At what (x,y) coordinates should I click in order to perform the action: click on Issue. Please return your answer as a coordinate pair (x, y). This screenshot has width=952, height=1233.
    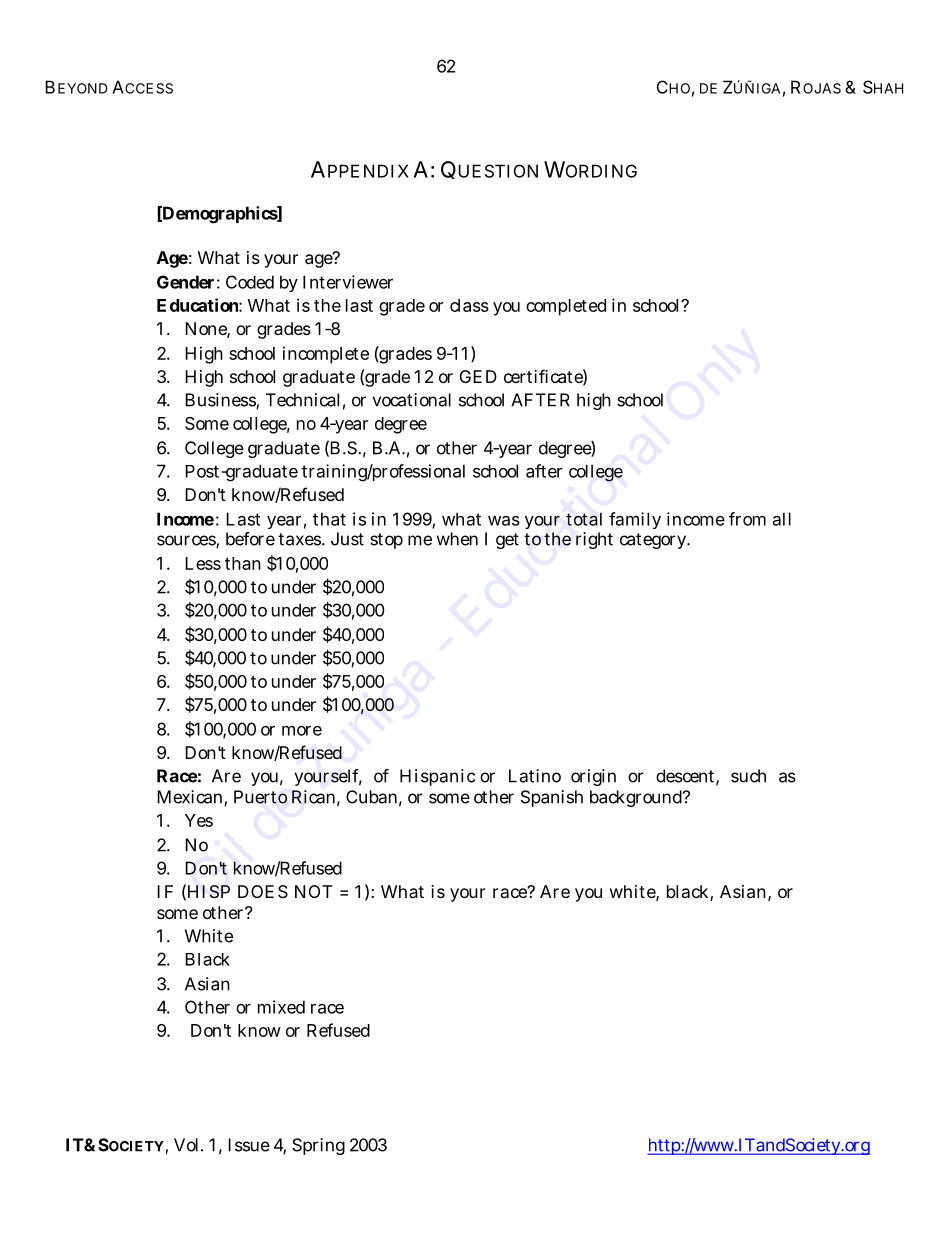
    Looking at the image, I should click on (249, 1145).
